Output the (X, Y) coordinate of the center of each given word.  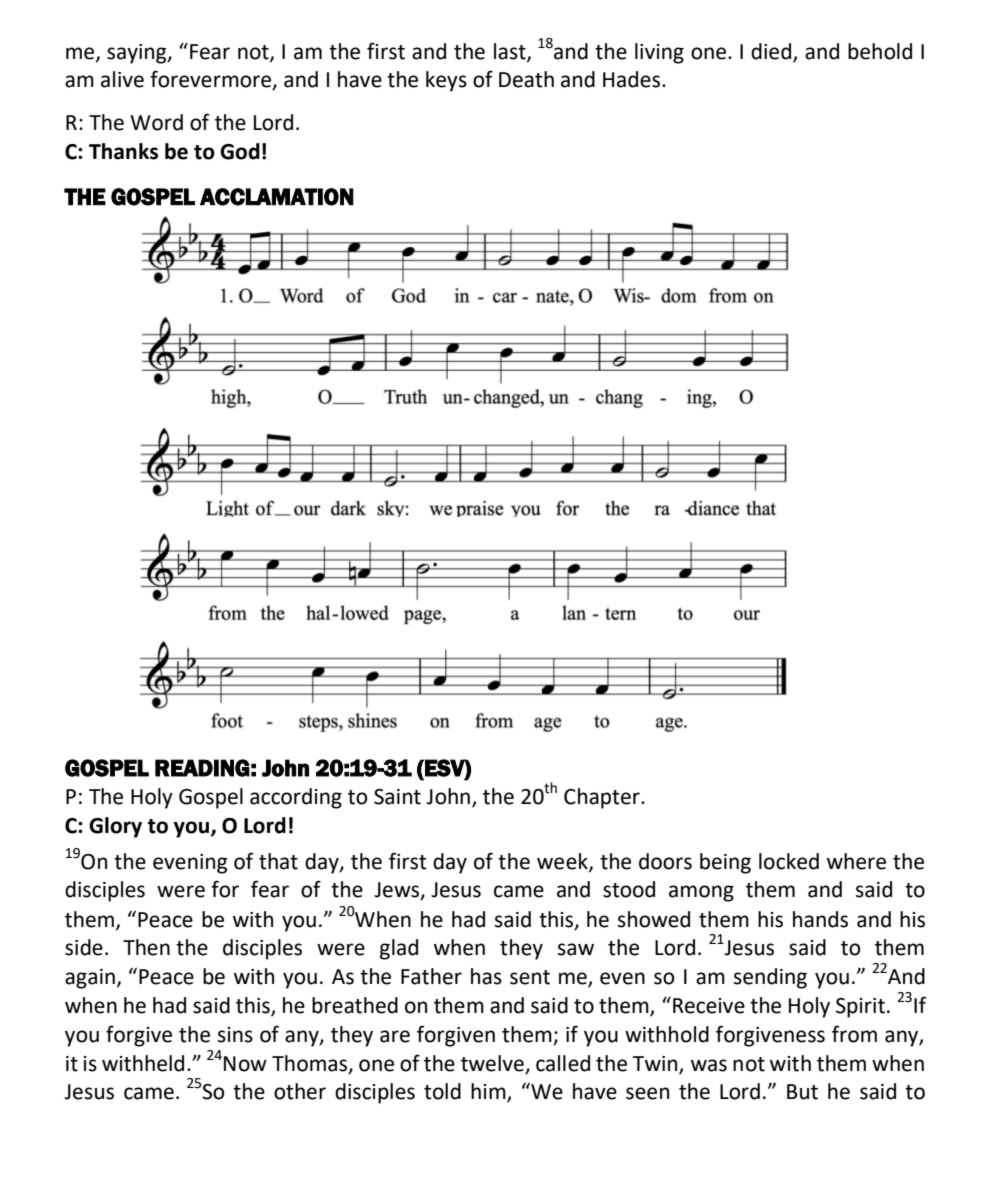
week (563, 862)
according (296, 798)
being (725, 863)
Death (526, 79)
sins (235, 1035)
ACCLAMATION (277, 197)
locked (789, 861)
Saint (397, 797)
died (772, 52)
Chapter (603, 798)
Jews (398, 891)
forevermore (211, 80)
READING (202, 768)
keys (446, 81)
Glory (115, 827)
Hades (631, 79)
